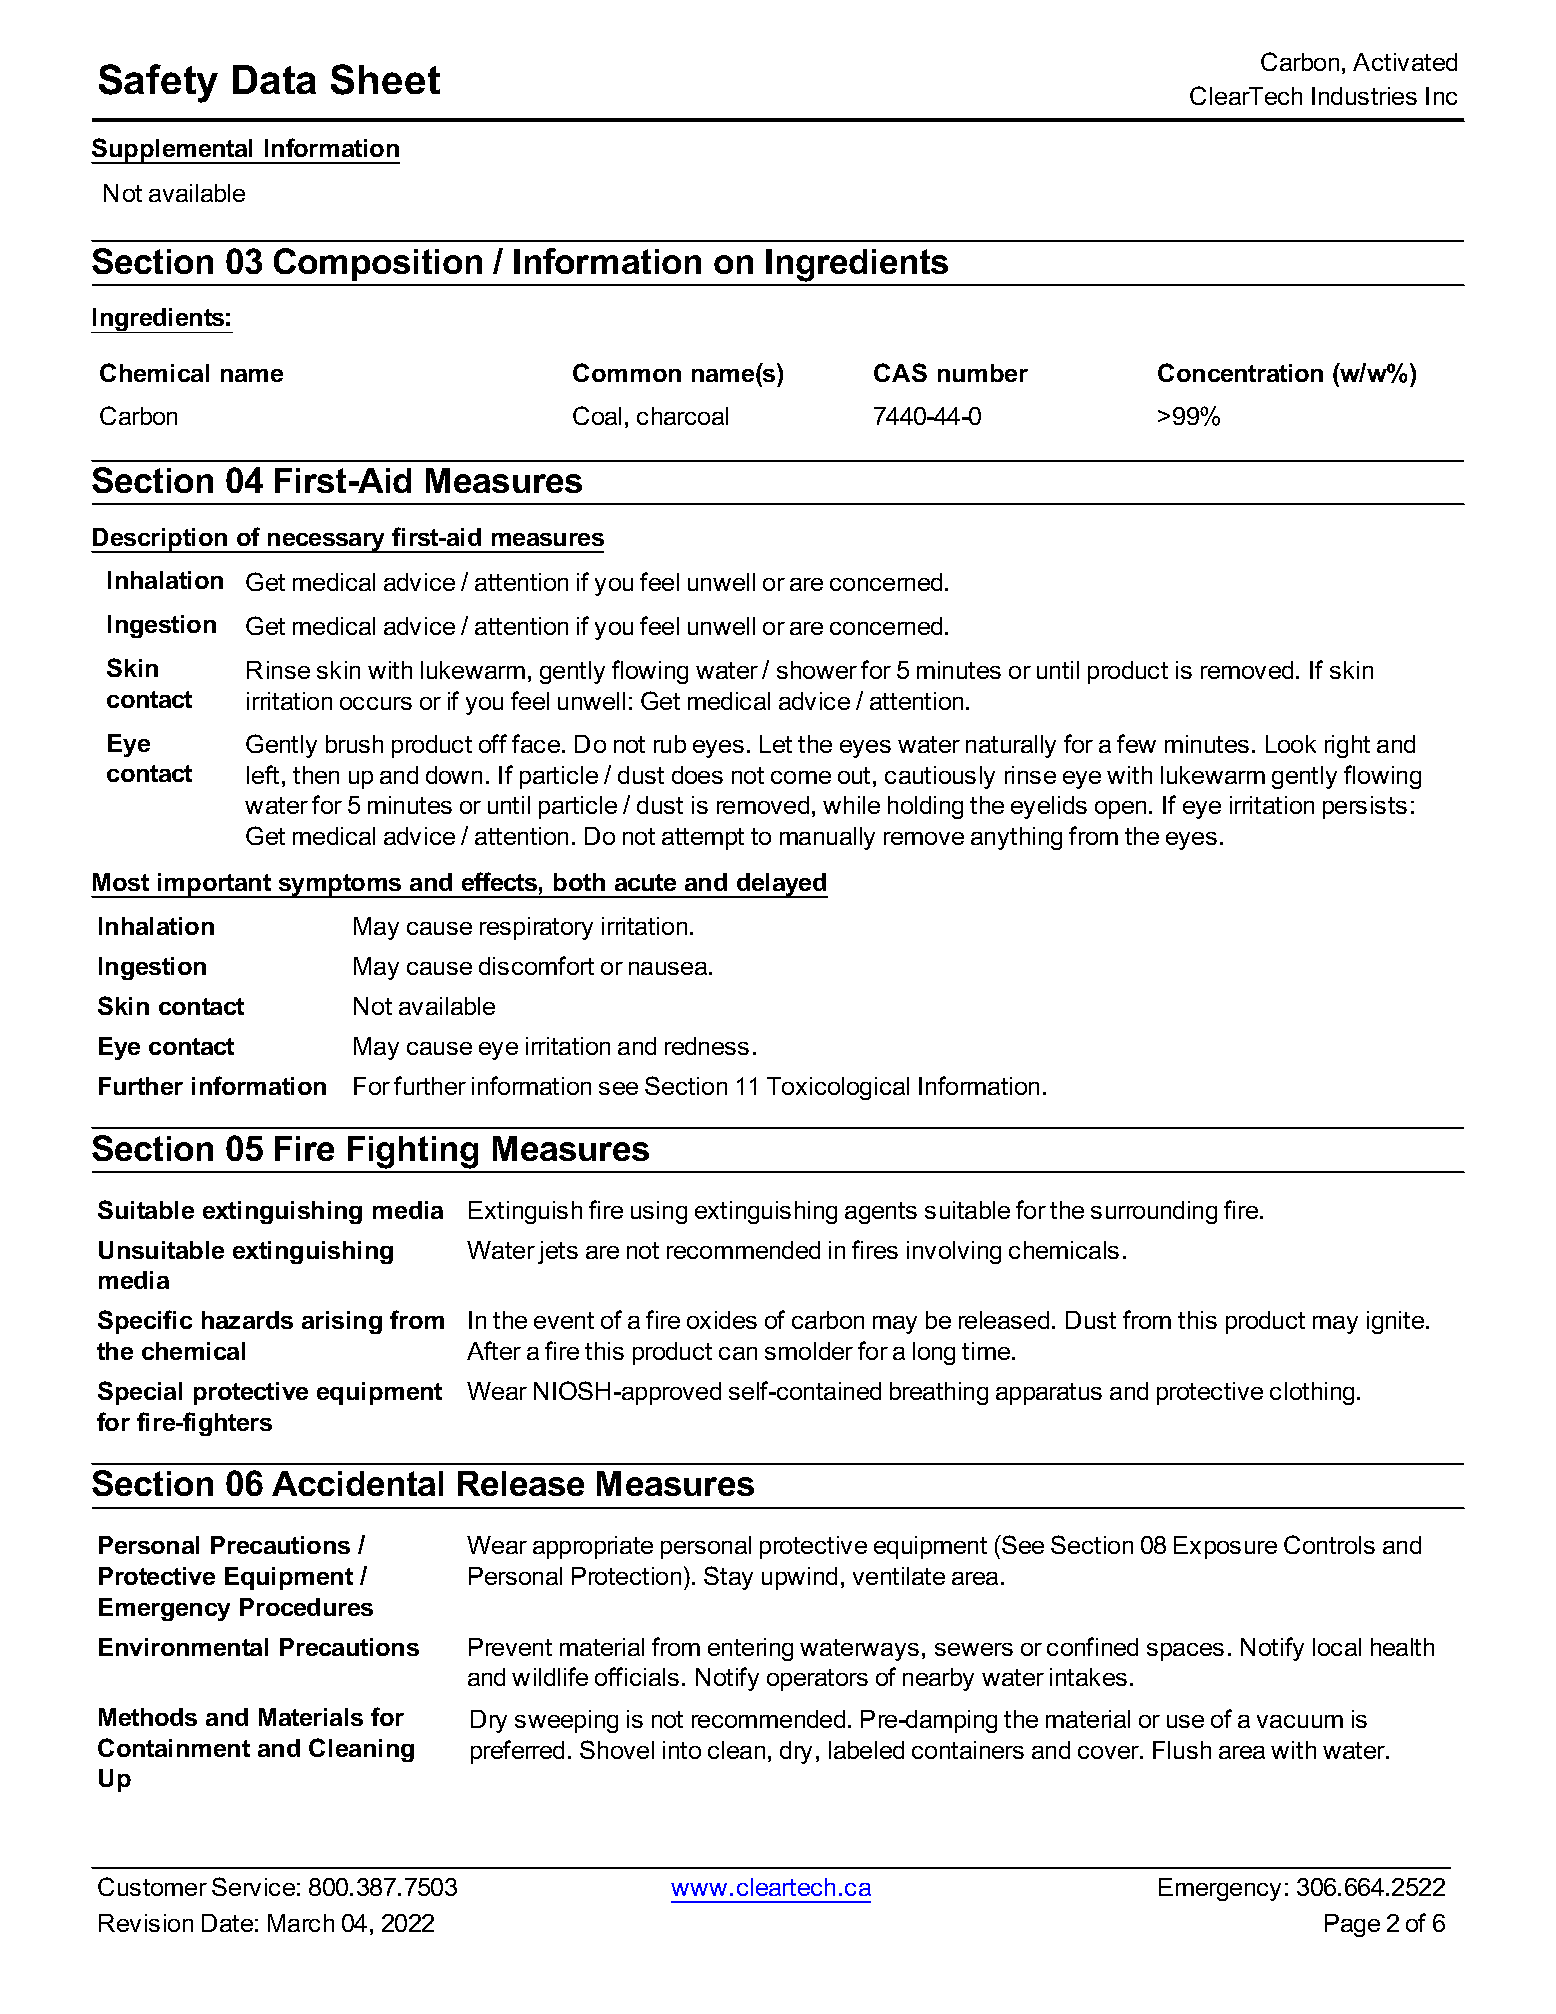  What do you see at coordinates (340, 886) in the document?
I see `symptoms` at bounding box center [340, 886].
